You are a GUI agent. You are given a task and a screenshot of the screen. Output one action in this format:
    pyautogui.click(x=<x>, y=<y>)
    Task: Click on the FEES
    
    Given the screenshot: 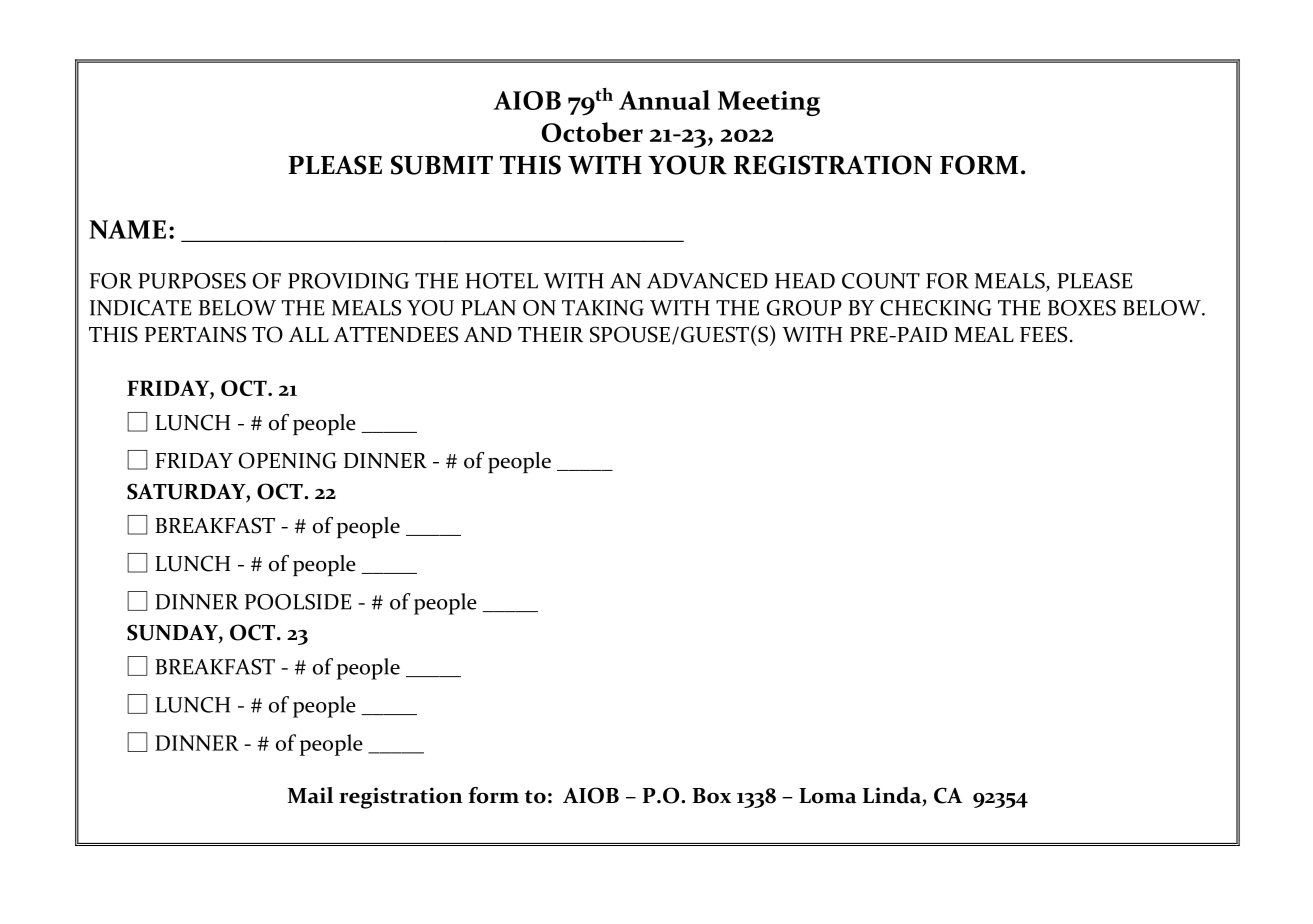 What is the action you would take?
    pyautogui.click(x=1043, y=334)
